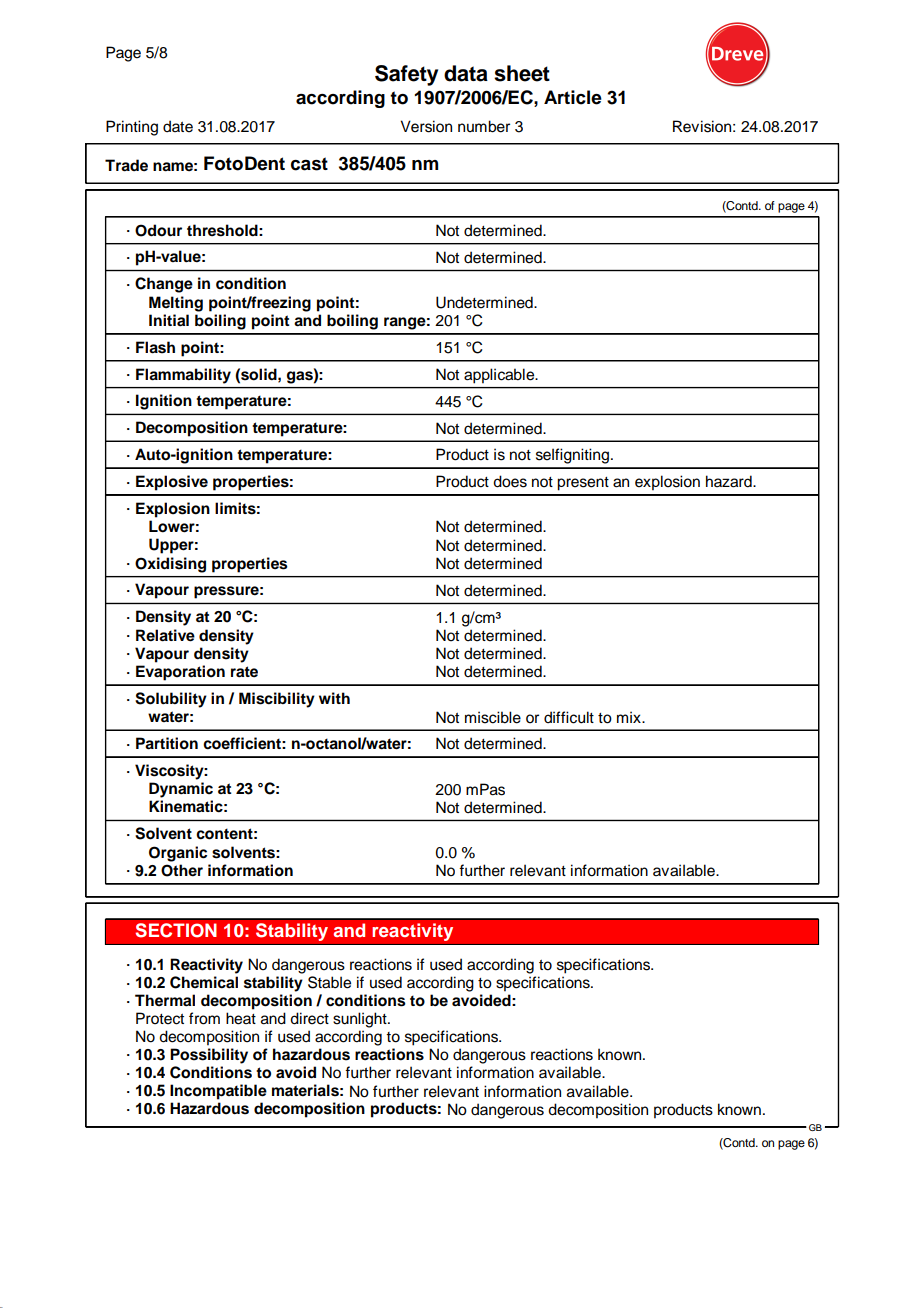 The image size is (924, 1308). What do you see at coordinates (406, 75) in the screenshot?
I see `Safety` at bounding box center [406, 75].
